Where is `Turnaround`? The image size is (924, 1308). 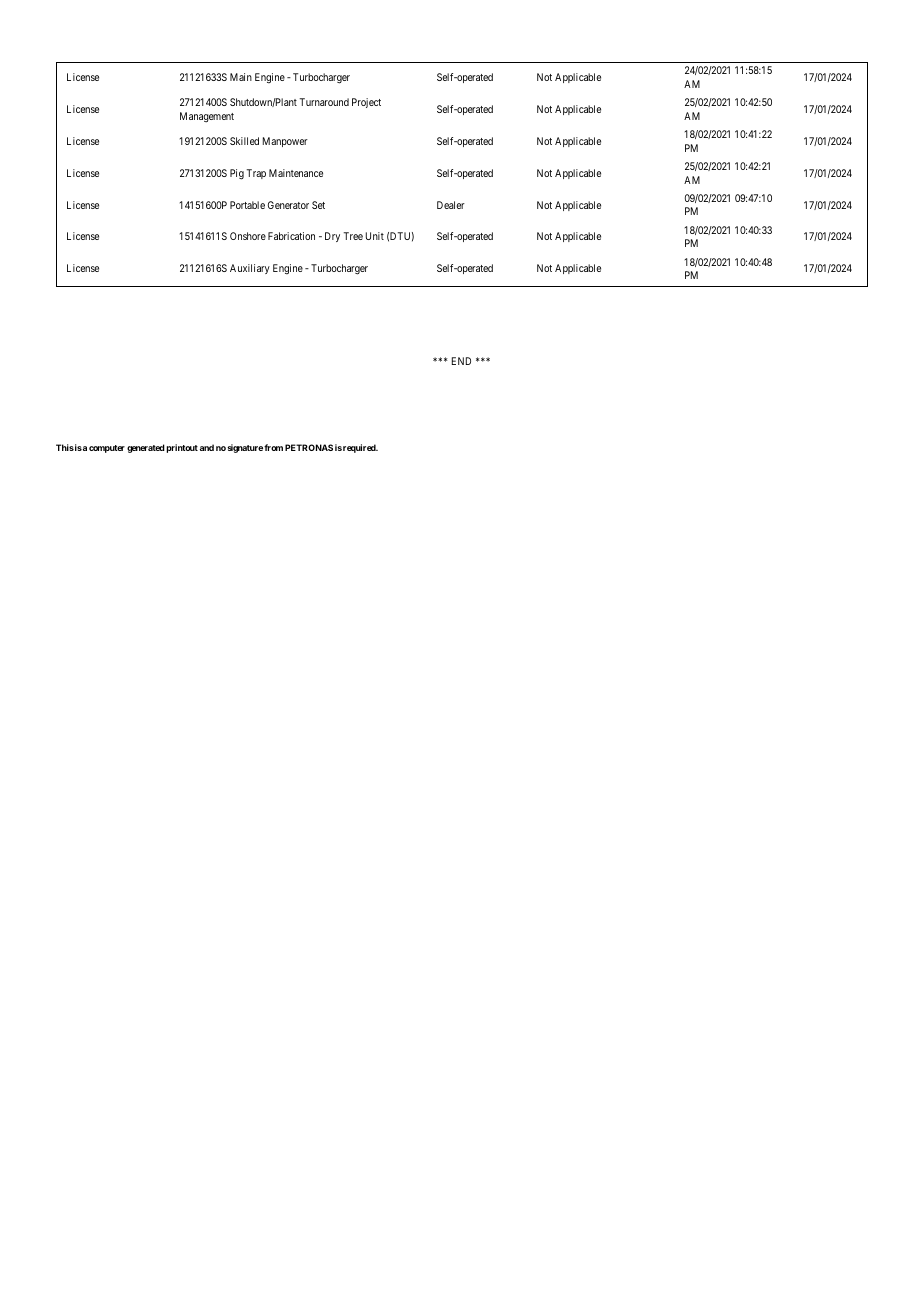
Turnaround is located at coordinates (324, 102).
